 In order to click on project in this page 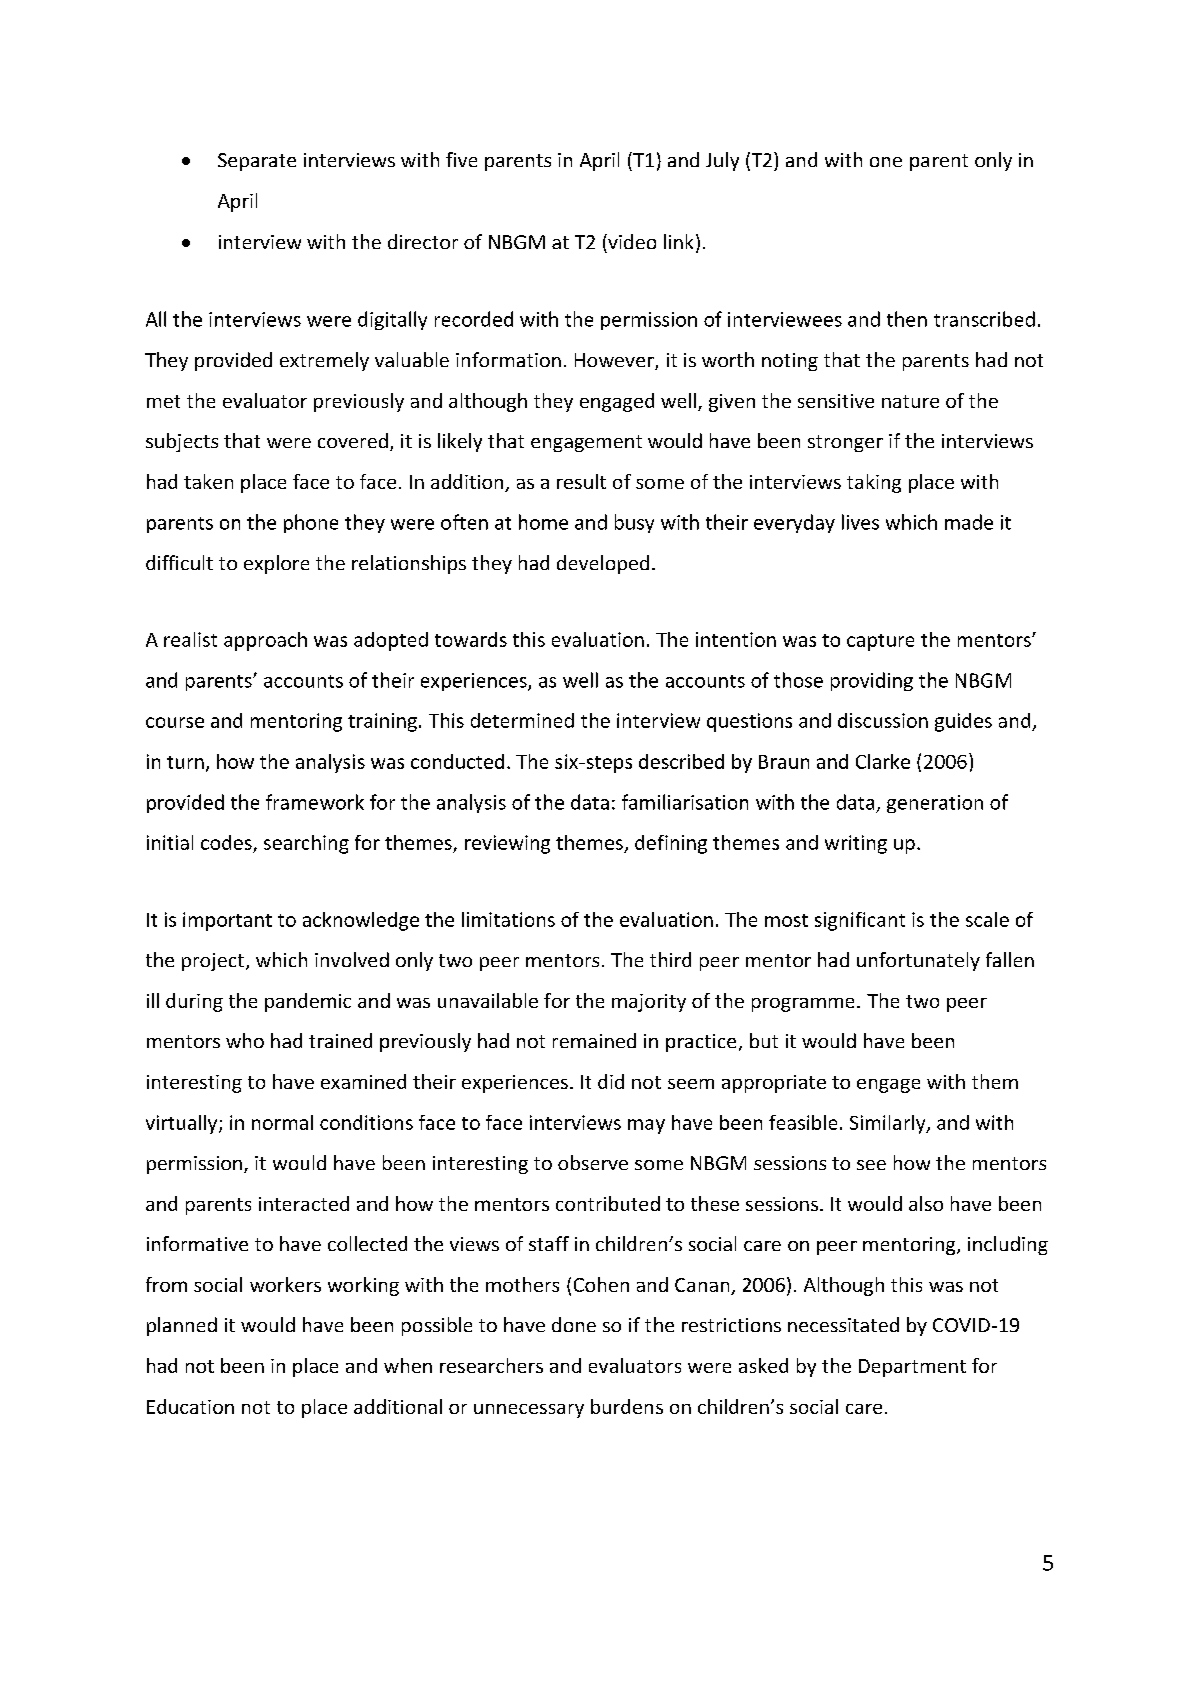, I will do `click(213, 962)`.
